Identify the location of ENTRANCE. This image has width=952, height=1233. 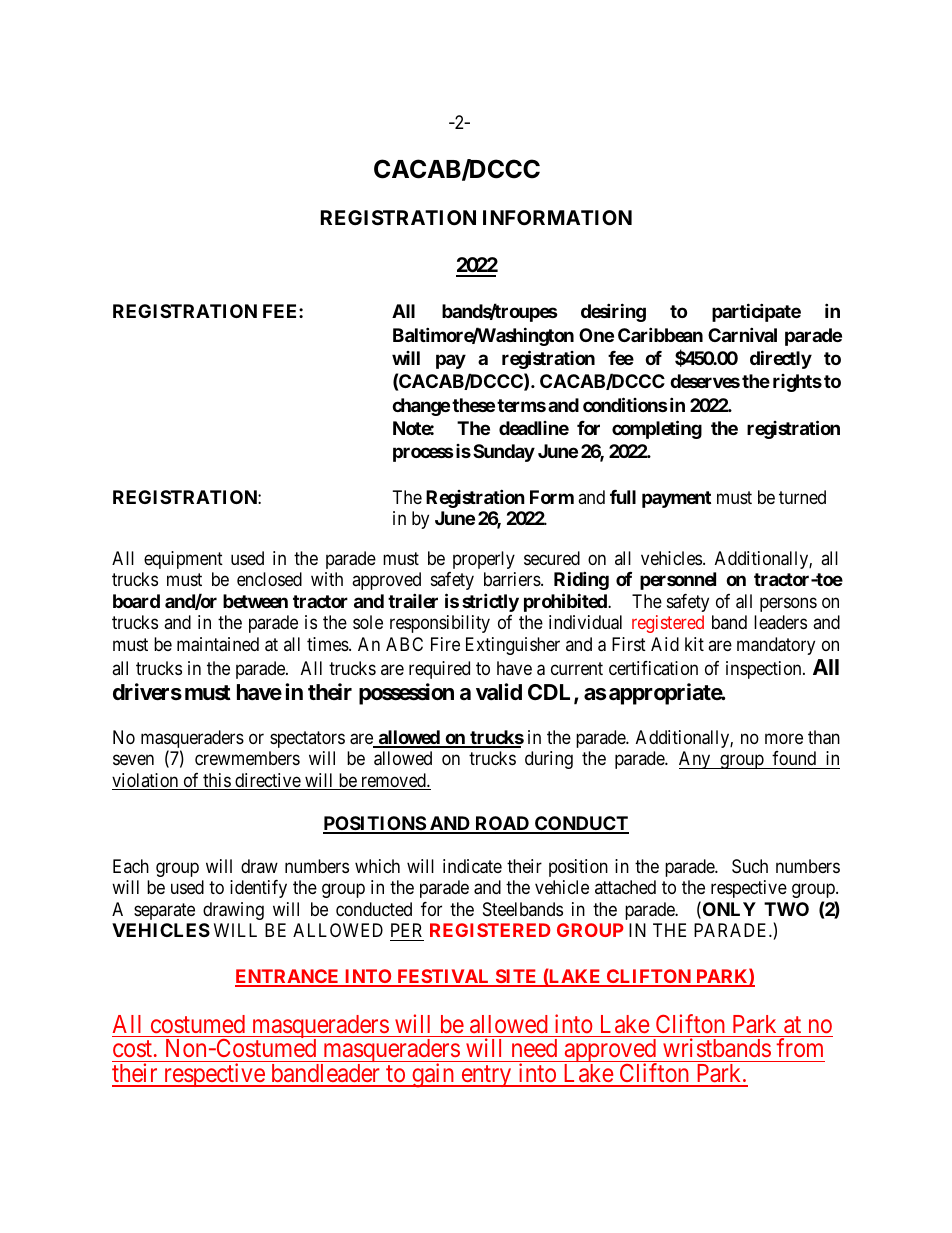
(288, 977).
